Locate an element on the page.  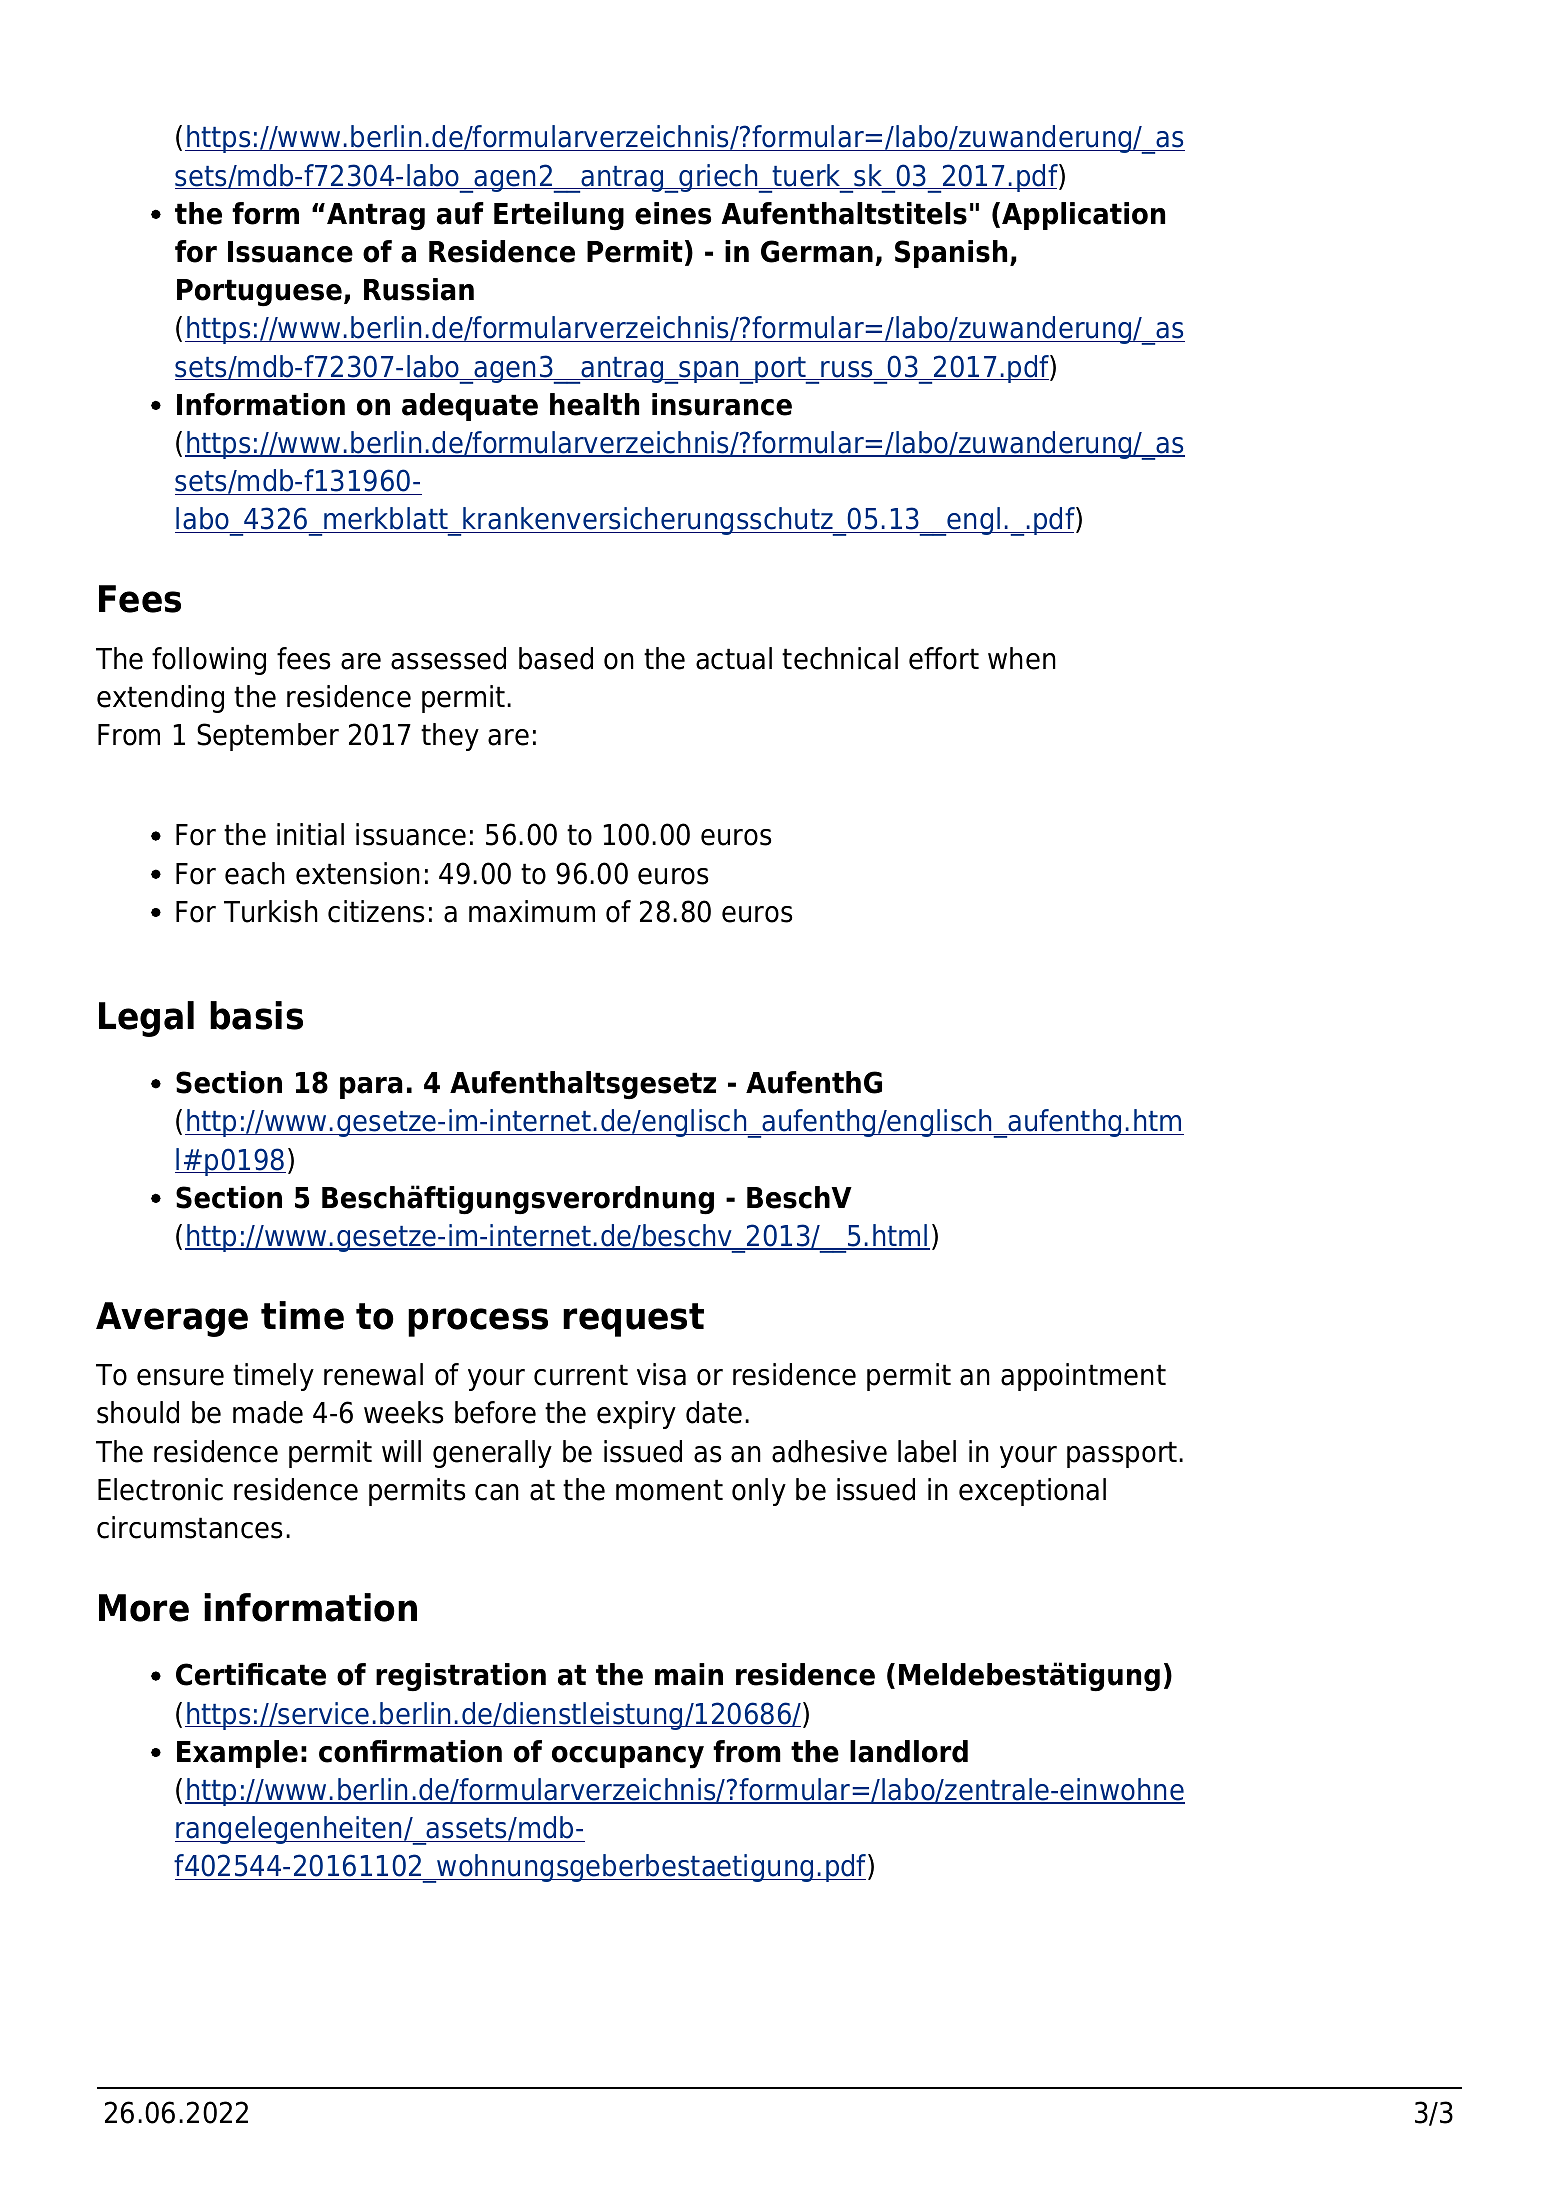
occupancy is located at coordinates (628, 1757).
